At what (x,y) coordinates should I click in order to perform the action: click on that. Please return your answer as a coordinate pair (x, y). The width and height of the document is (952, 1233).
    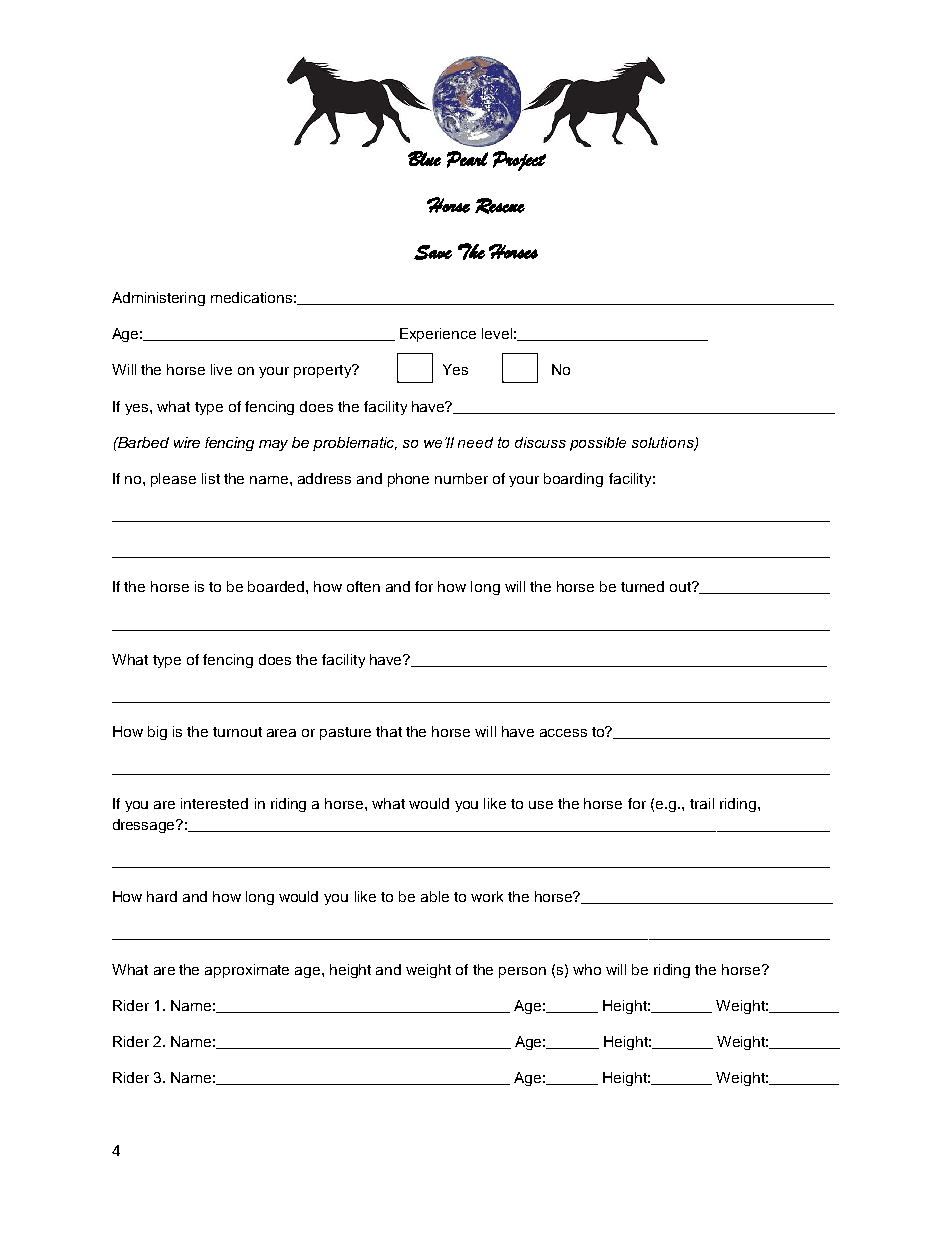
    Looking at the image, I should click on (389, 731).
